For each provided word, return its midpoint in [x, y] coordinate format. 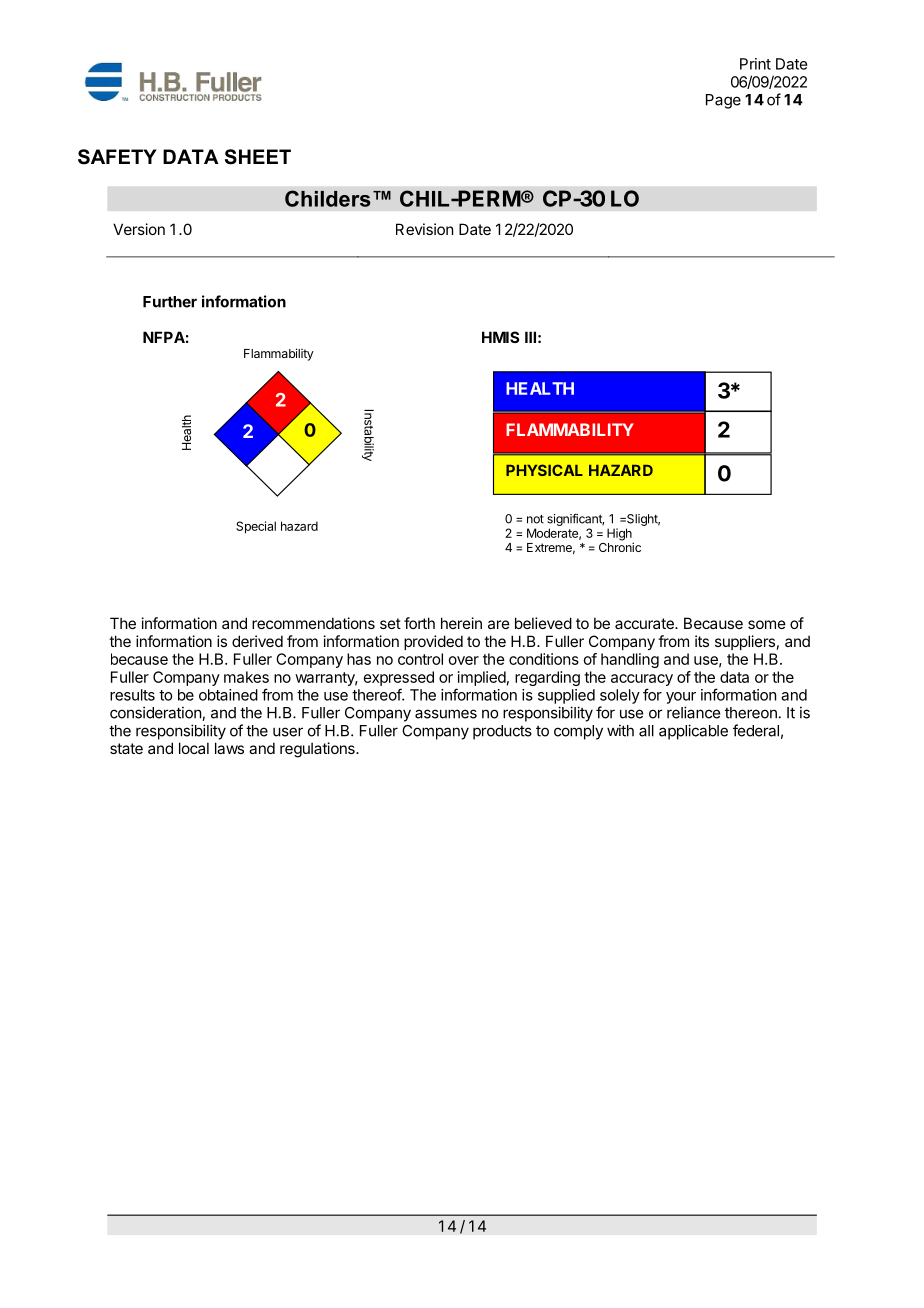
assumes [446, 714]
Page [723, 101]
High [620, 535]
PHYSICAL [544, 470]
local [194, 748]
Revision [424, 229]
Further [170, 302]
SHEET [258, 157]
